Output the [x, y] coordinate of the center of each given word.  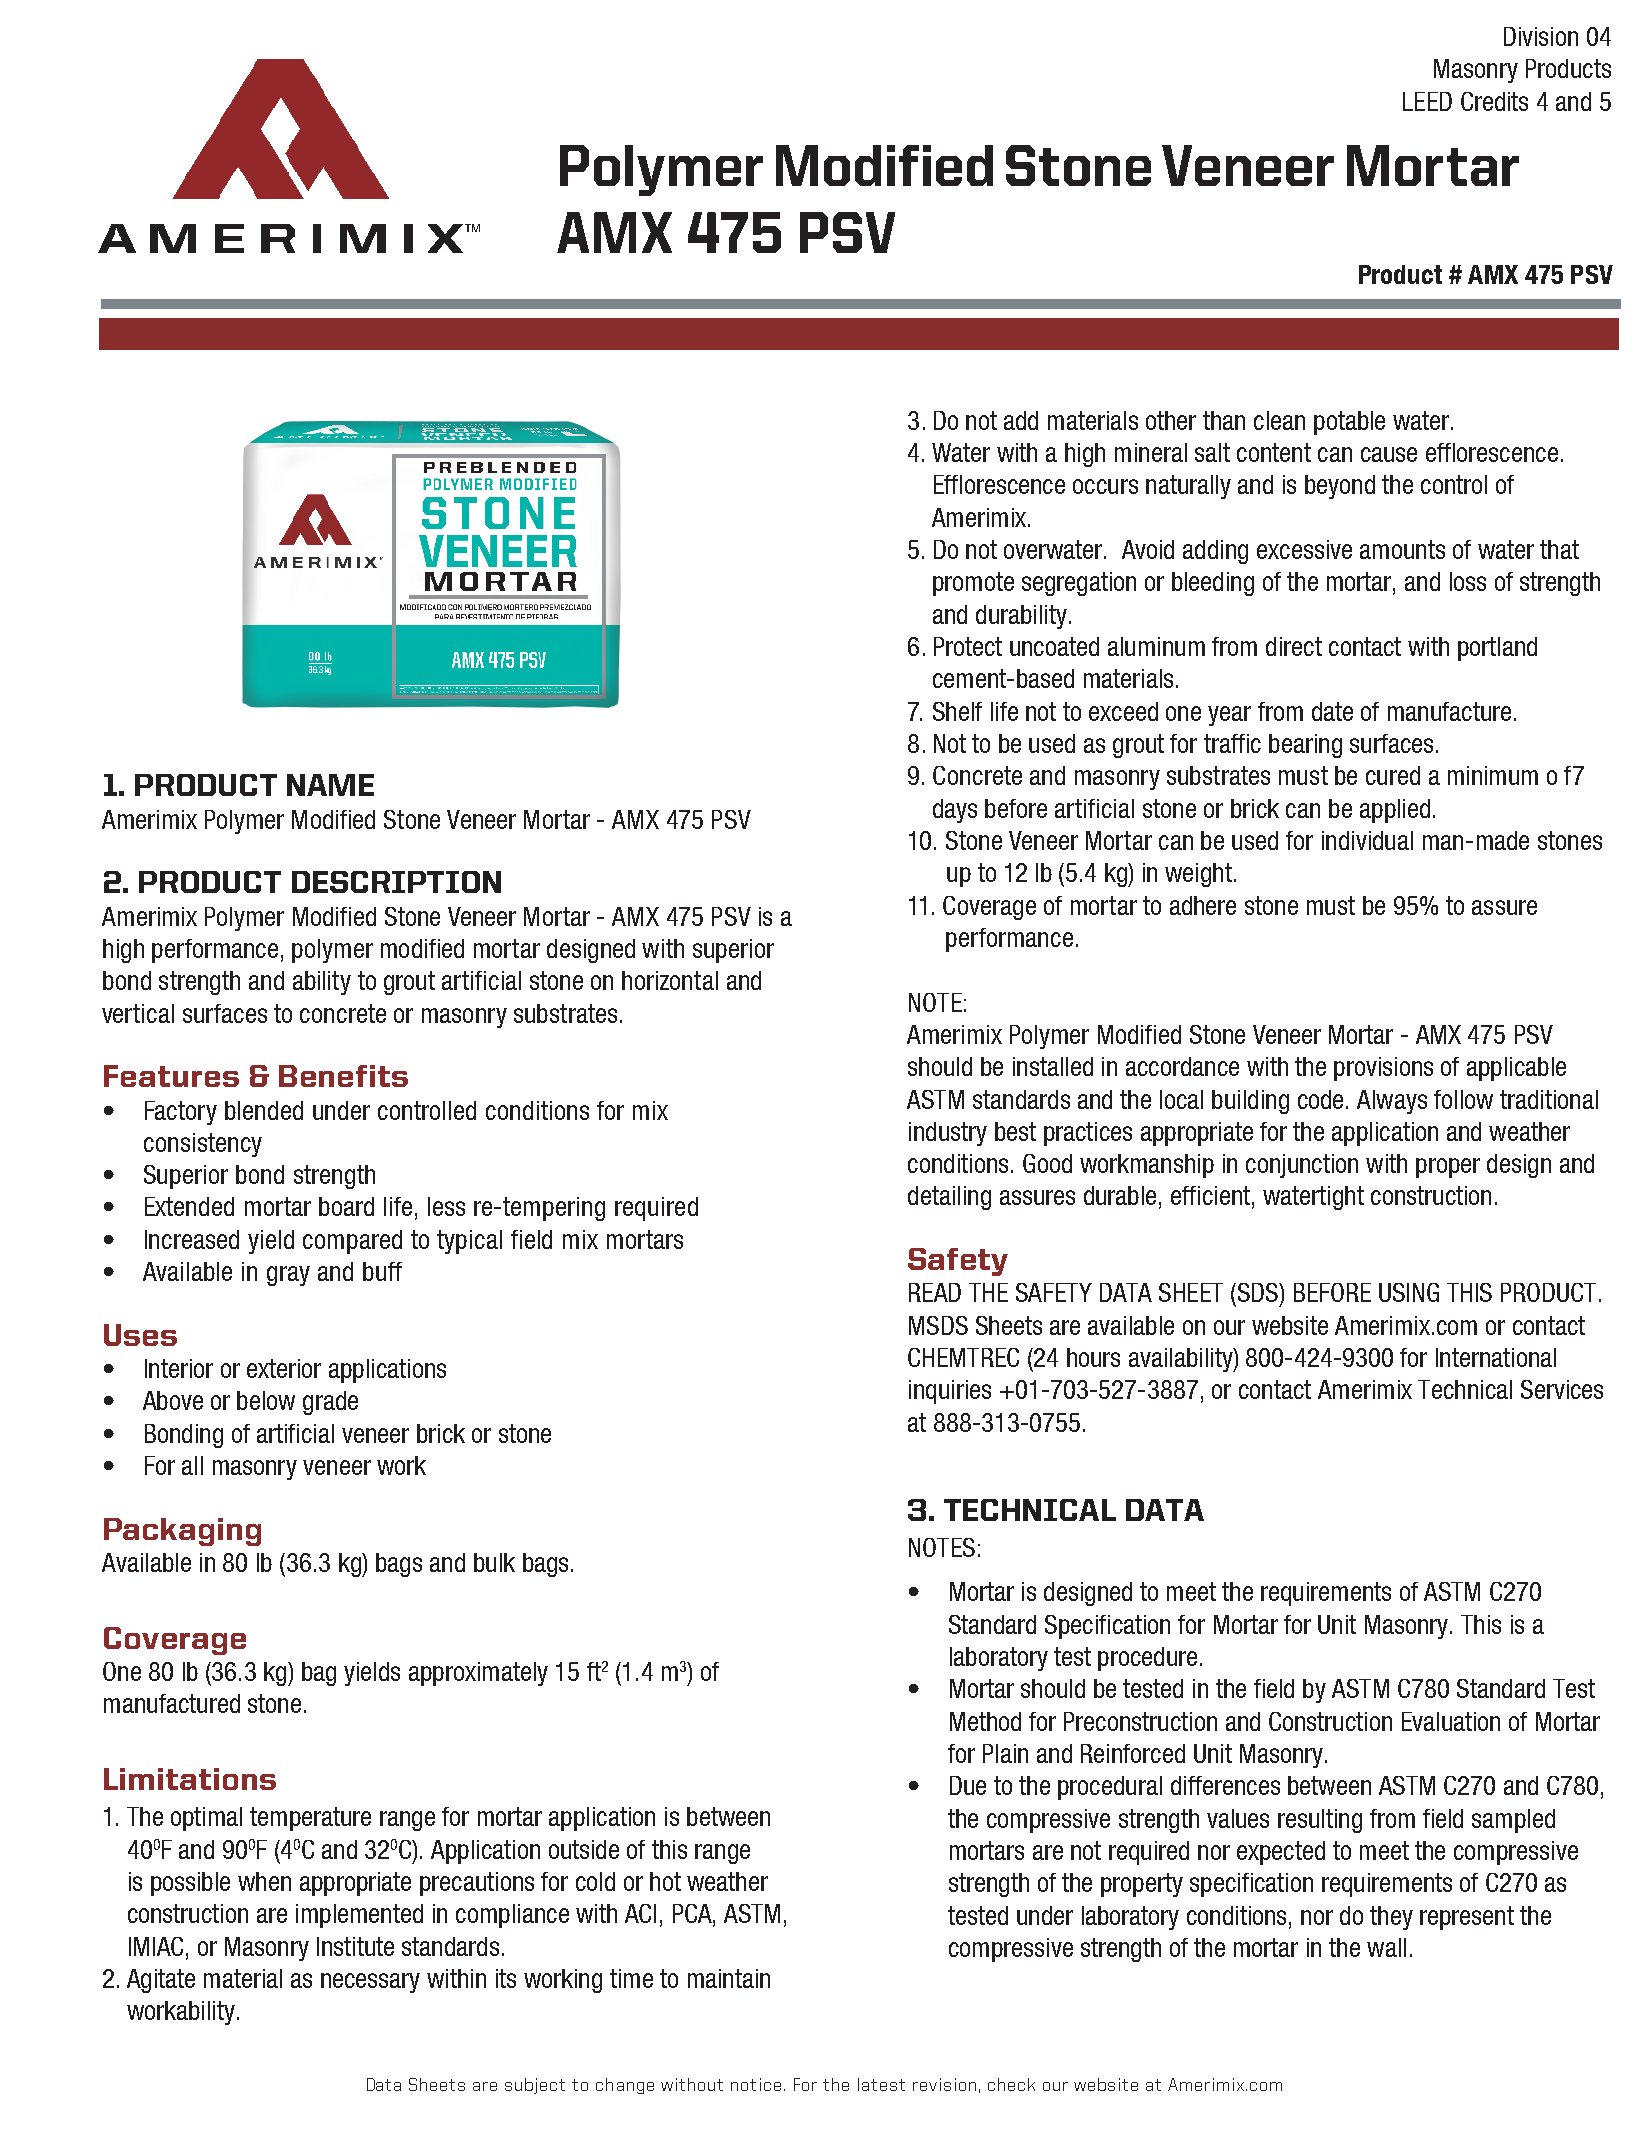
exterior [284, 1368]
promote [973, 584]
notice [756, 2084]
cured [1393, 775]
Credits [1494, 101]
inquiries [950, 1392]
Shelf [957, 711]
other [1171, 420]
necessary [370, 1983]
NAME [330, 785]
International [1496, 1357]
